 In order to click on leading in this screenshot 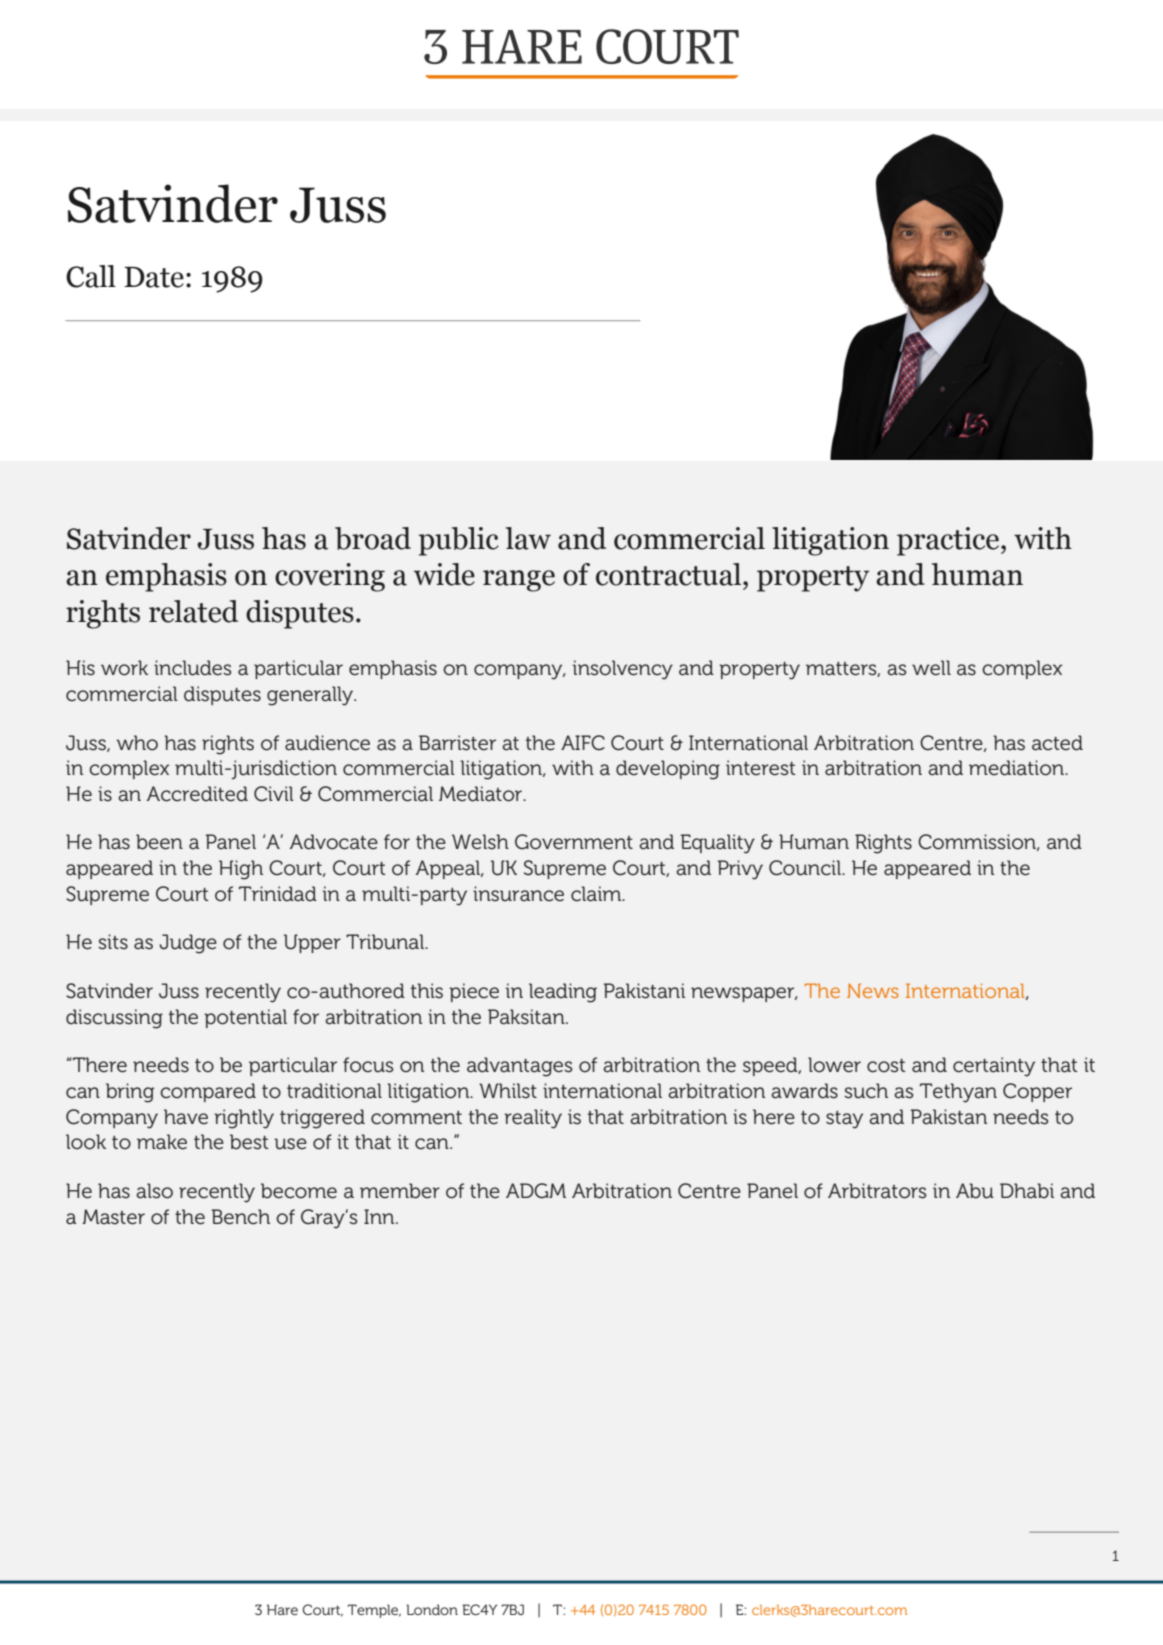, I will do `click(563, 993)`.
